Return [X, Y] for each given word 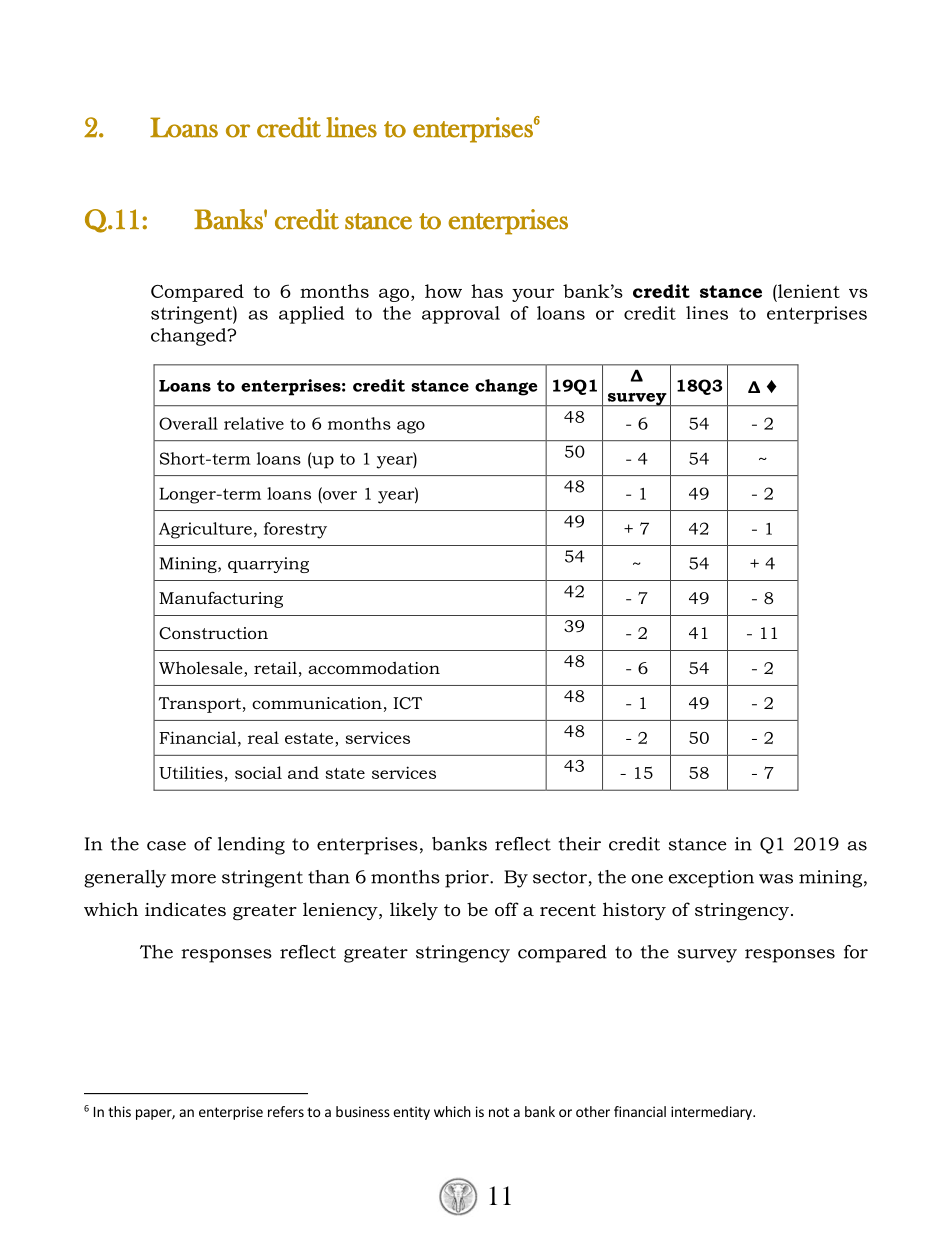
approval [461, 315]
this [119, 1111]
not [499, 1112]
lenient [808, 291]
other [593, 1111]
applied [311, 315]
